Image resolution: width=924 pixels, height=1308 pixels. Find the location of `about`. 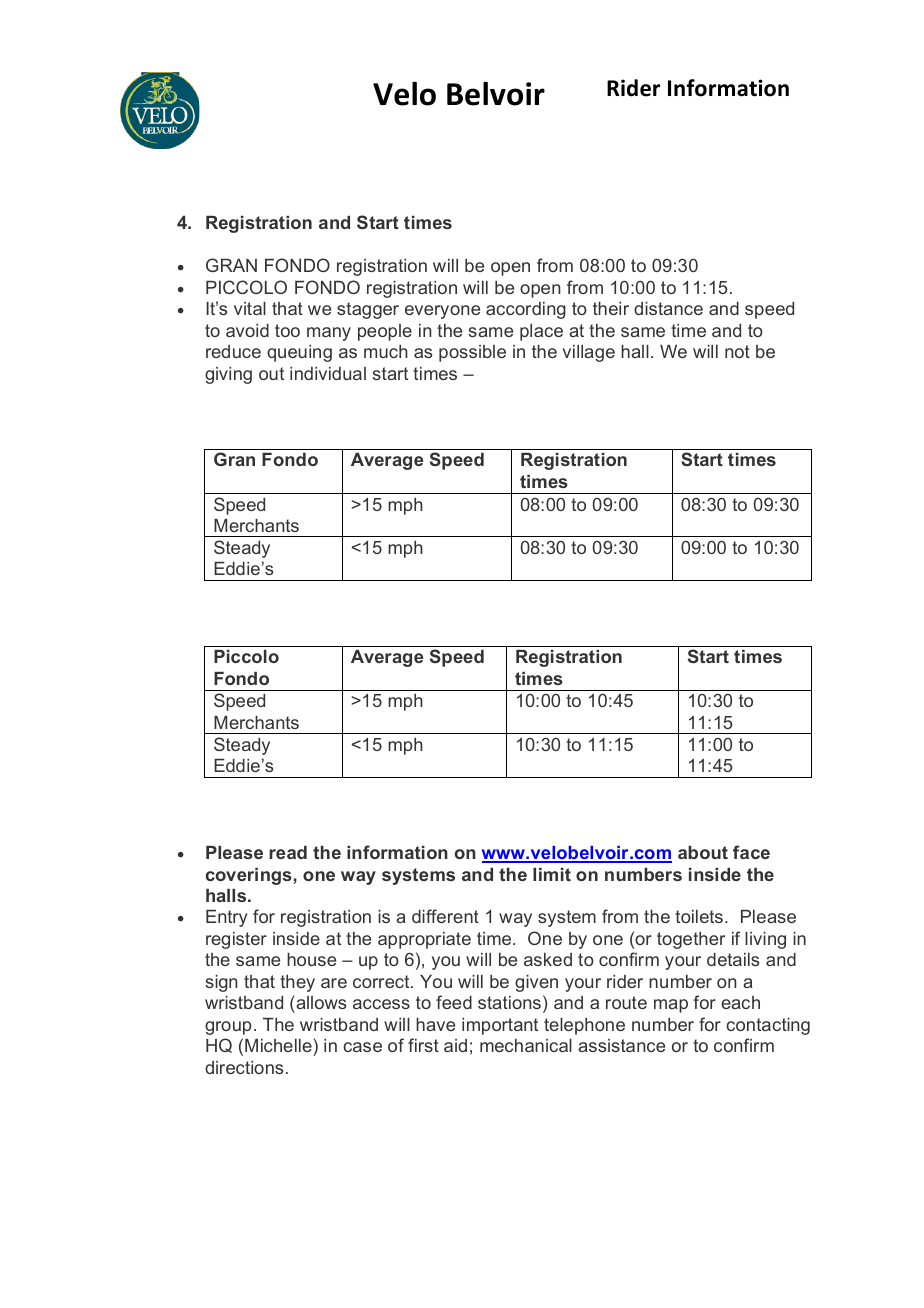

about is located at coordinates (703, 852).
